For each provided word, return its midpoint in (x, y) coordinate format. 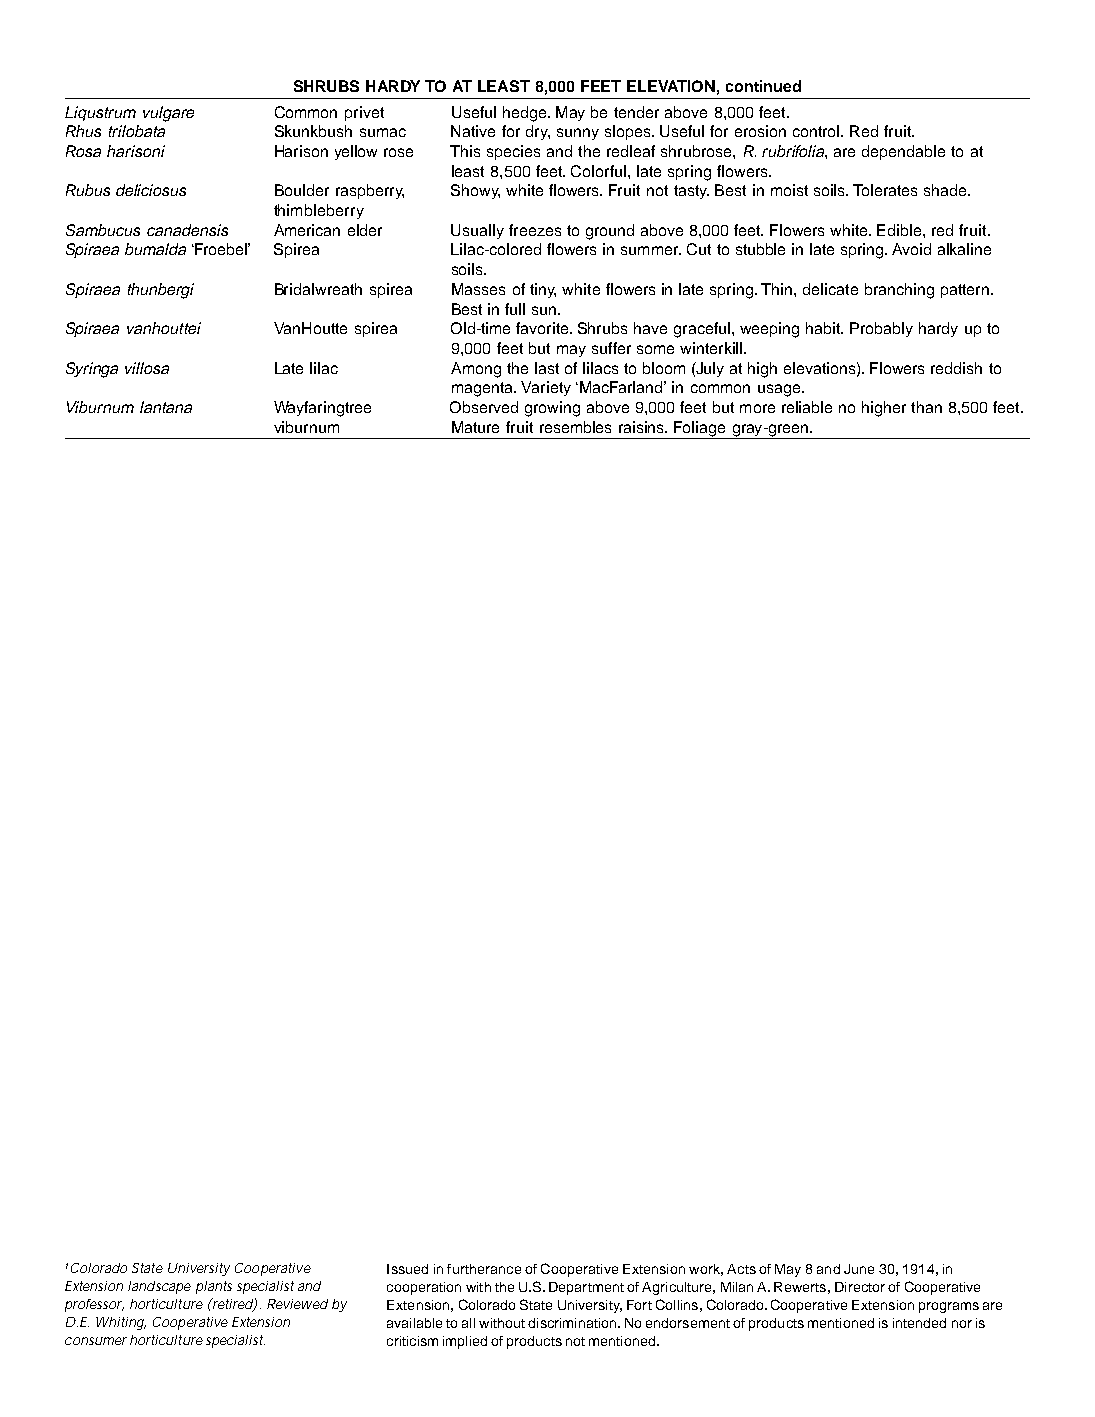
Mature (475, 427)
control (817, 131)
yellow (356, 152)
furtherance (484, 1269)
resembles (575, 427)
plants (214, 1287)
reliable (807, 407)
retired (232, 1305)
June (859, 1269)
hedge (526, 114)
